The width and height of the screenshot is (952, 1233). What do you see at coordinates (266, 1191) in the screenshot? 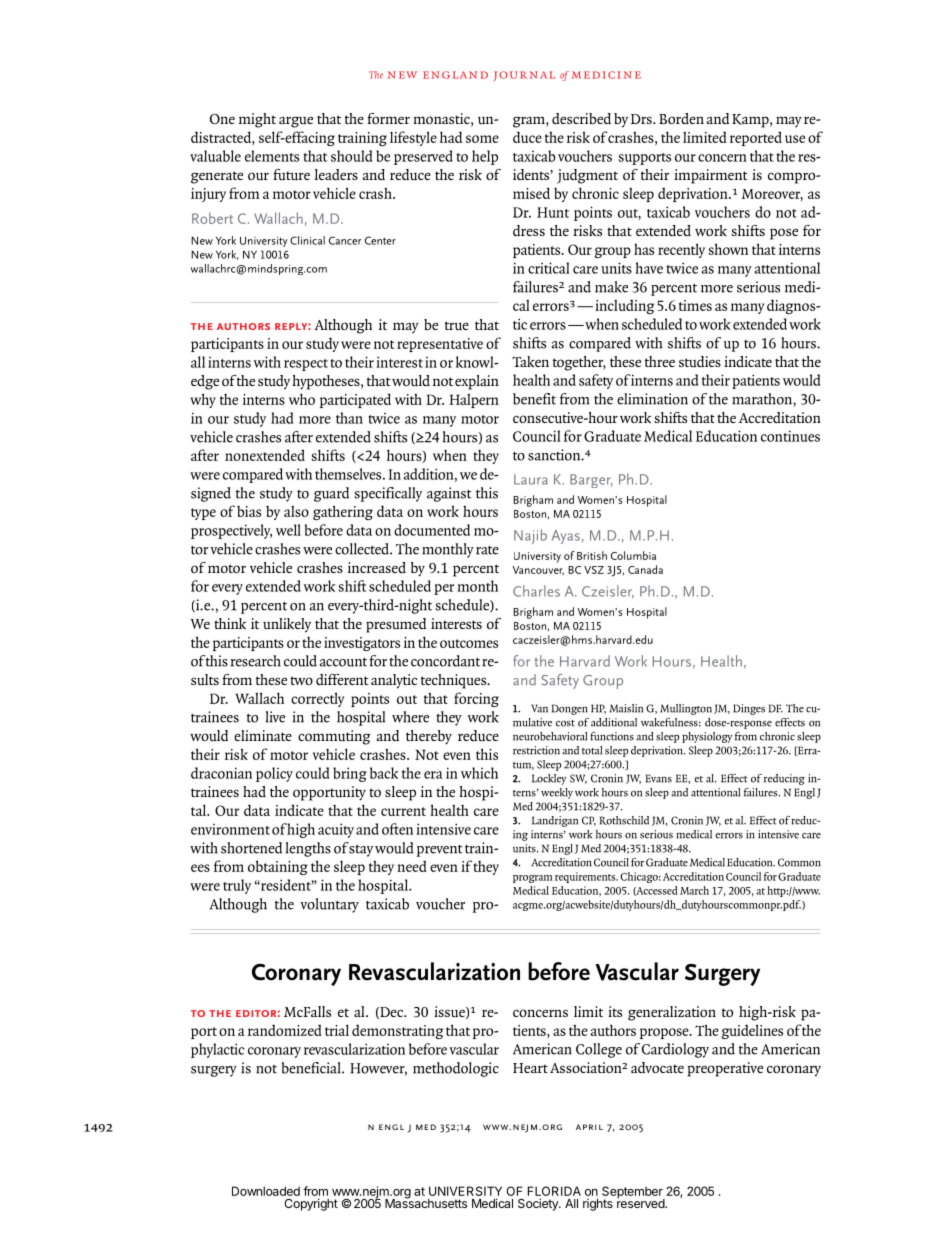
I see `Downloaded` at bounding box center [266, 1191].
